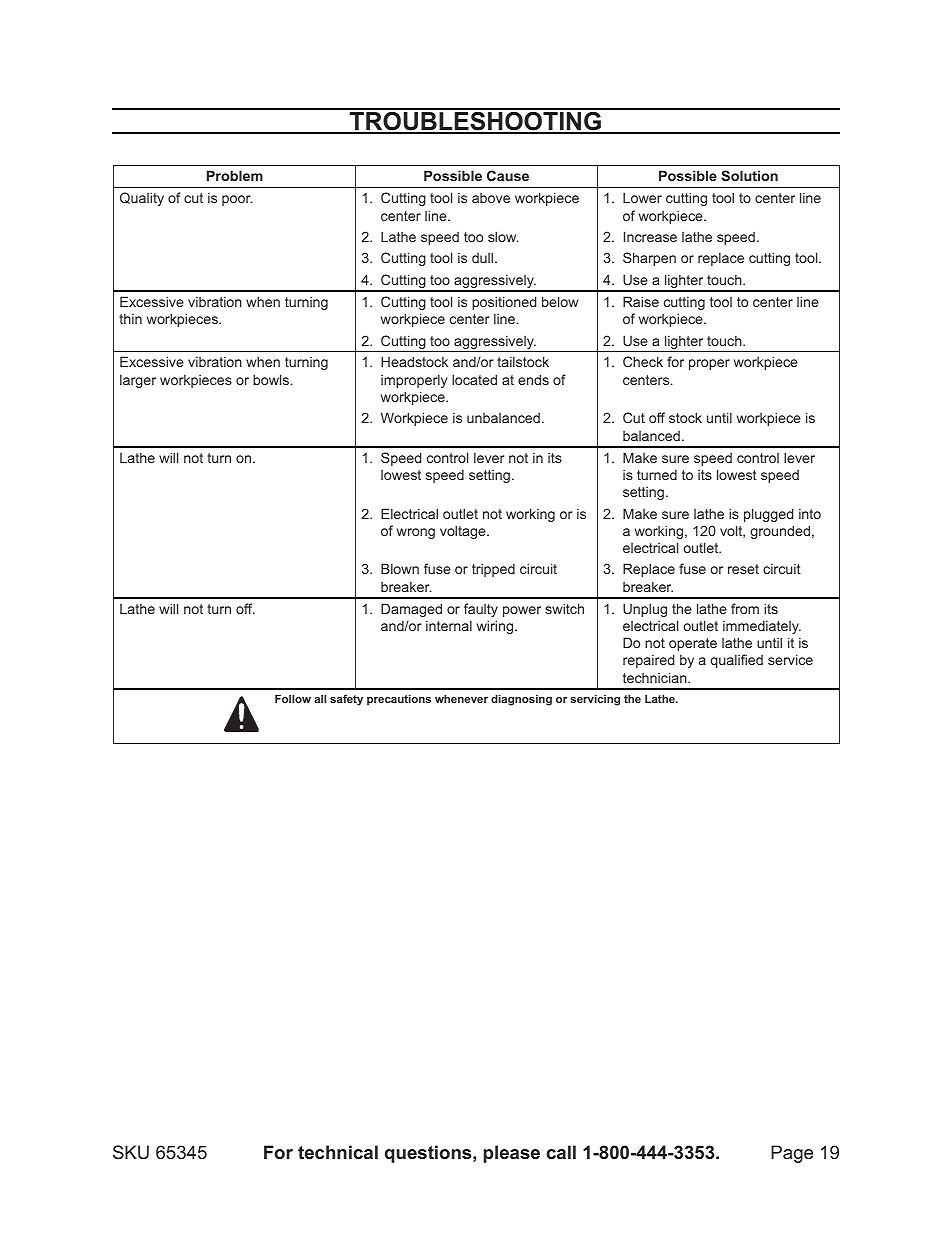 The height and width of the screenshot is (1233, 952). Describe the element at coordinates (346, 700) in the screenshot. I see `safety` at that location.
